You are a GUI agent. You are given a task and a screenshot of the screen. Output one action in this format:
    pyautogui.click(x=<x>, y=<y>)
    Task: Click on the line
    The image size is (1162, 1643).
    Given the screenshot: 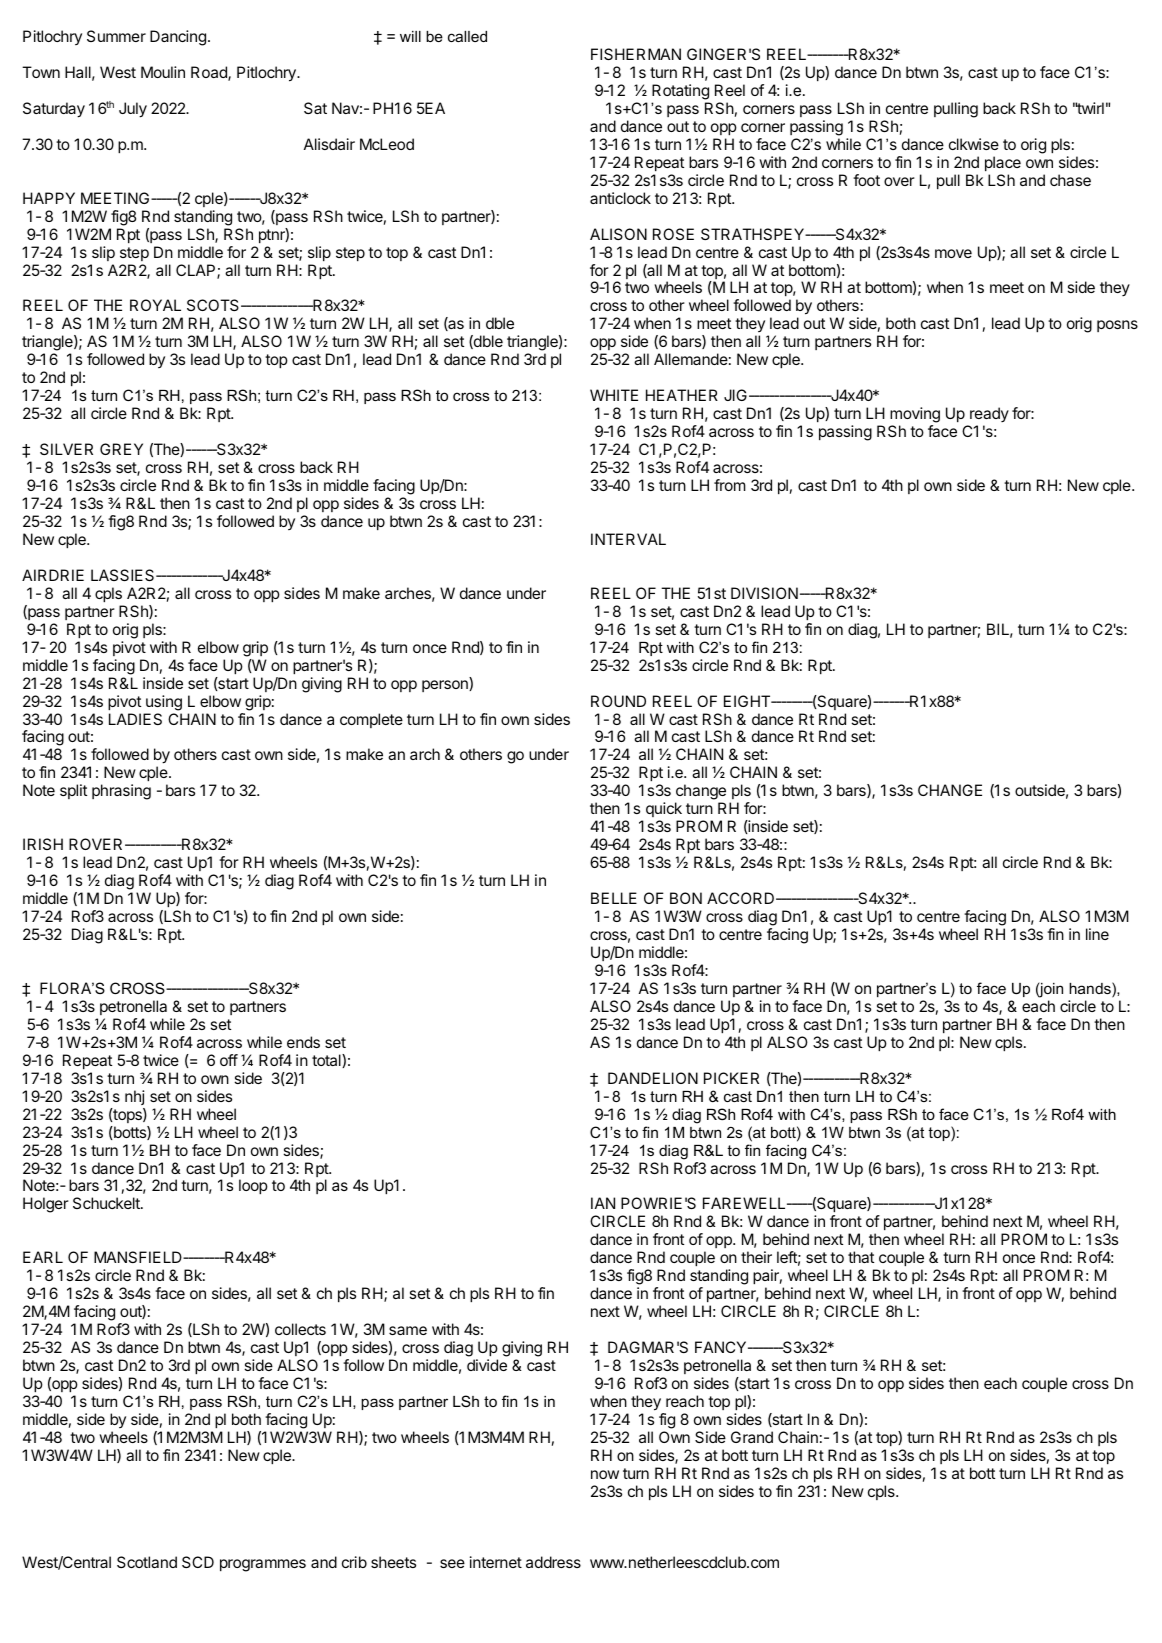 What is the action you would take?
    pyautogui.click(x=1097, y=934)
